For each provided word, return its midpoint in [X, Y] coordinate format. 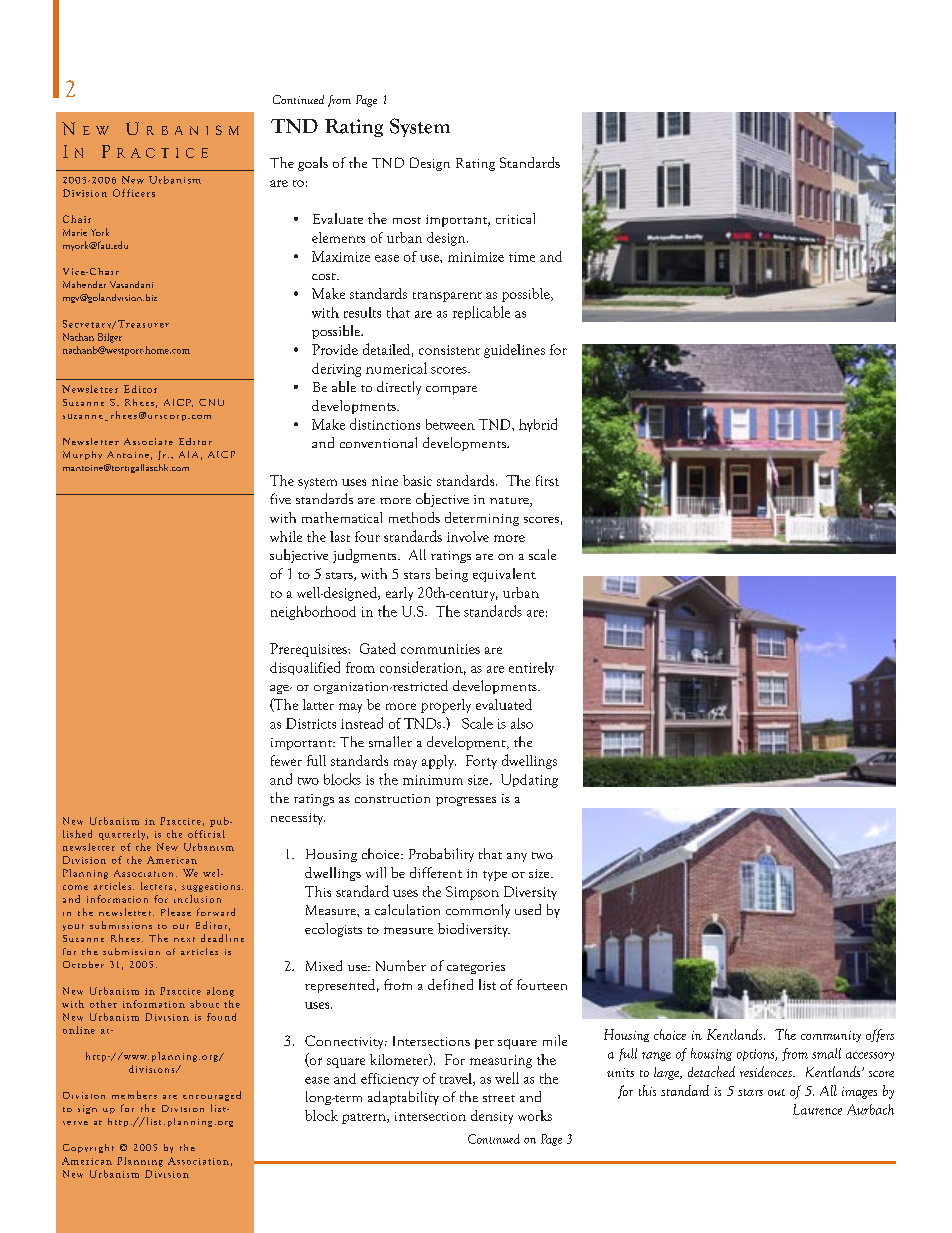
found [221, 1017]
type [495, 876]
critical [515, 218]
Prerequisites [309, 650]
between [450, 424]
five [280, 498]
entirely [531, 668]
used [528, 909]
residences [767, 1071]
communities [440, 649]
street [499, 1098]
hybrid [538, 425]
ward [224, 912]
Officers [134, 193]
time [522, 257]
